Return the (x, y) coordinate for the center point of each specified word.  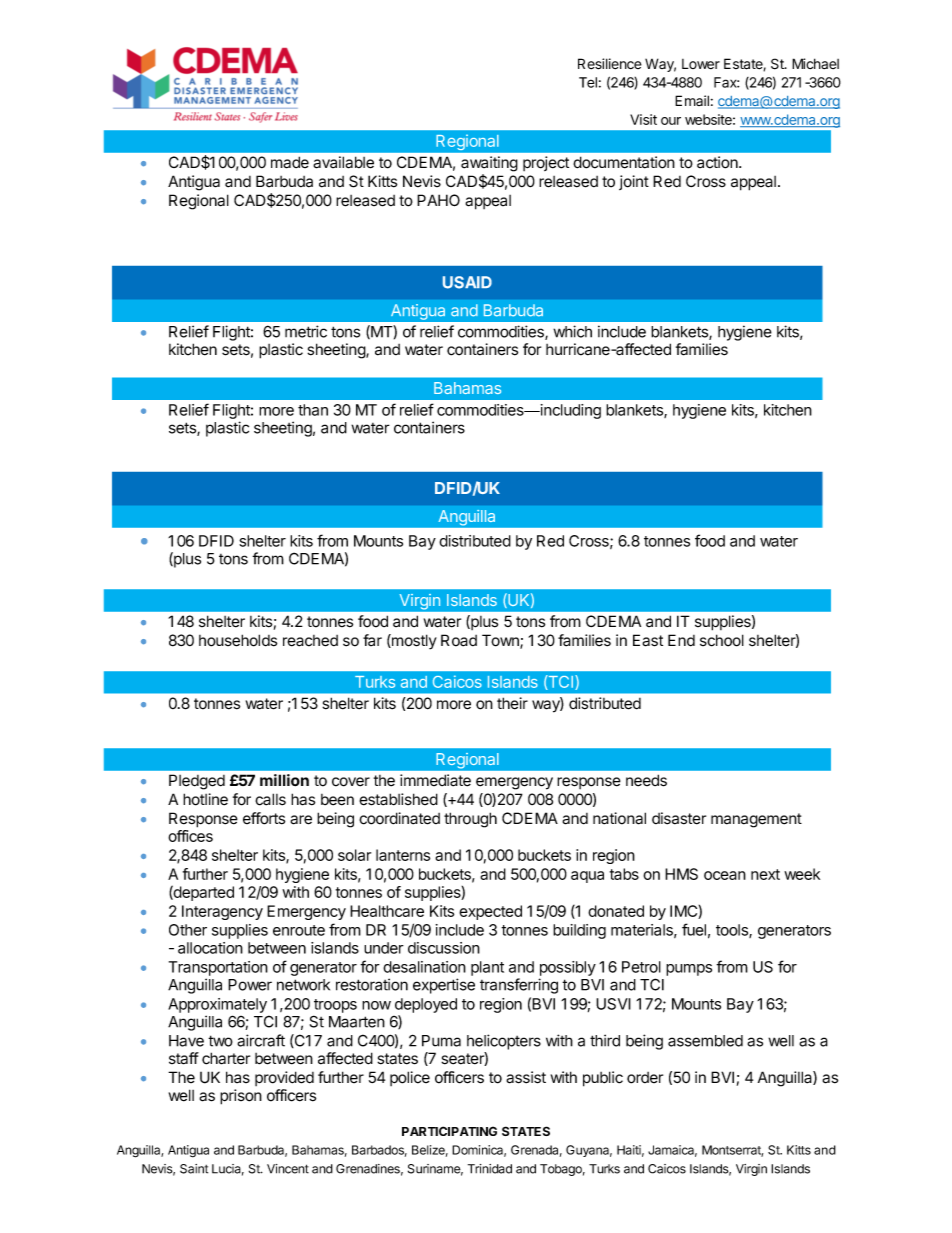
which (572, 331)
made (290, 162)
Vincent (288, 1169)
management (756, 820)
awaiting (489, 164)
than (313, 410)
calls (270, 799)
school (722, 640)
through (470, 820)
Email (692, 100)
